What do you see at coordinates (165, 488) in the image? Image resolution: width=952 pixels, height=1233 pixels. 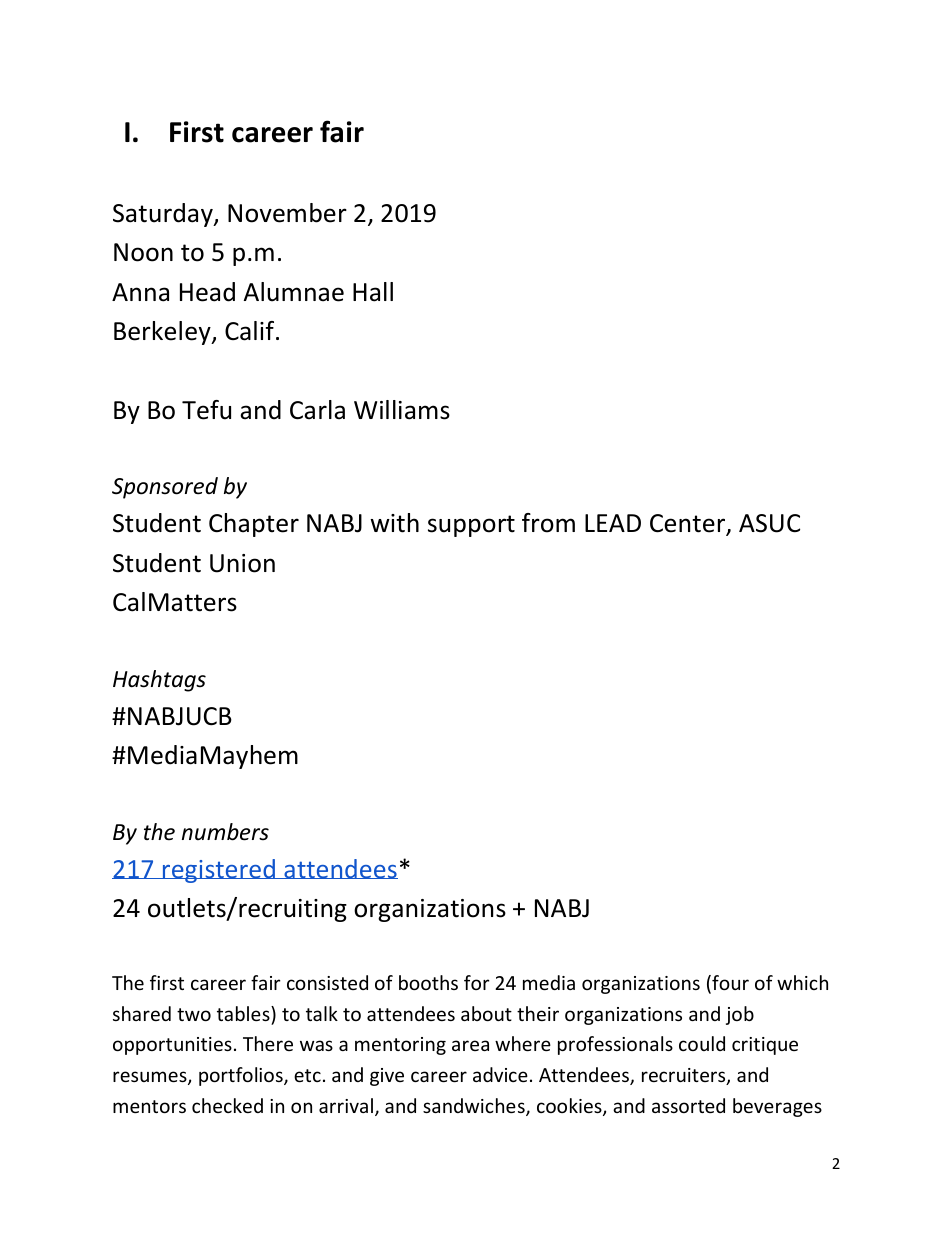 I see `Sponsored` at bounding box center [165, 488].
